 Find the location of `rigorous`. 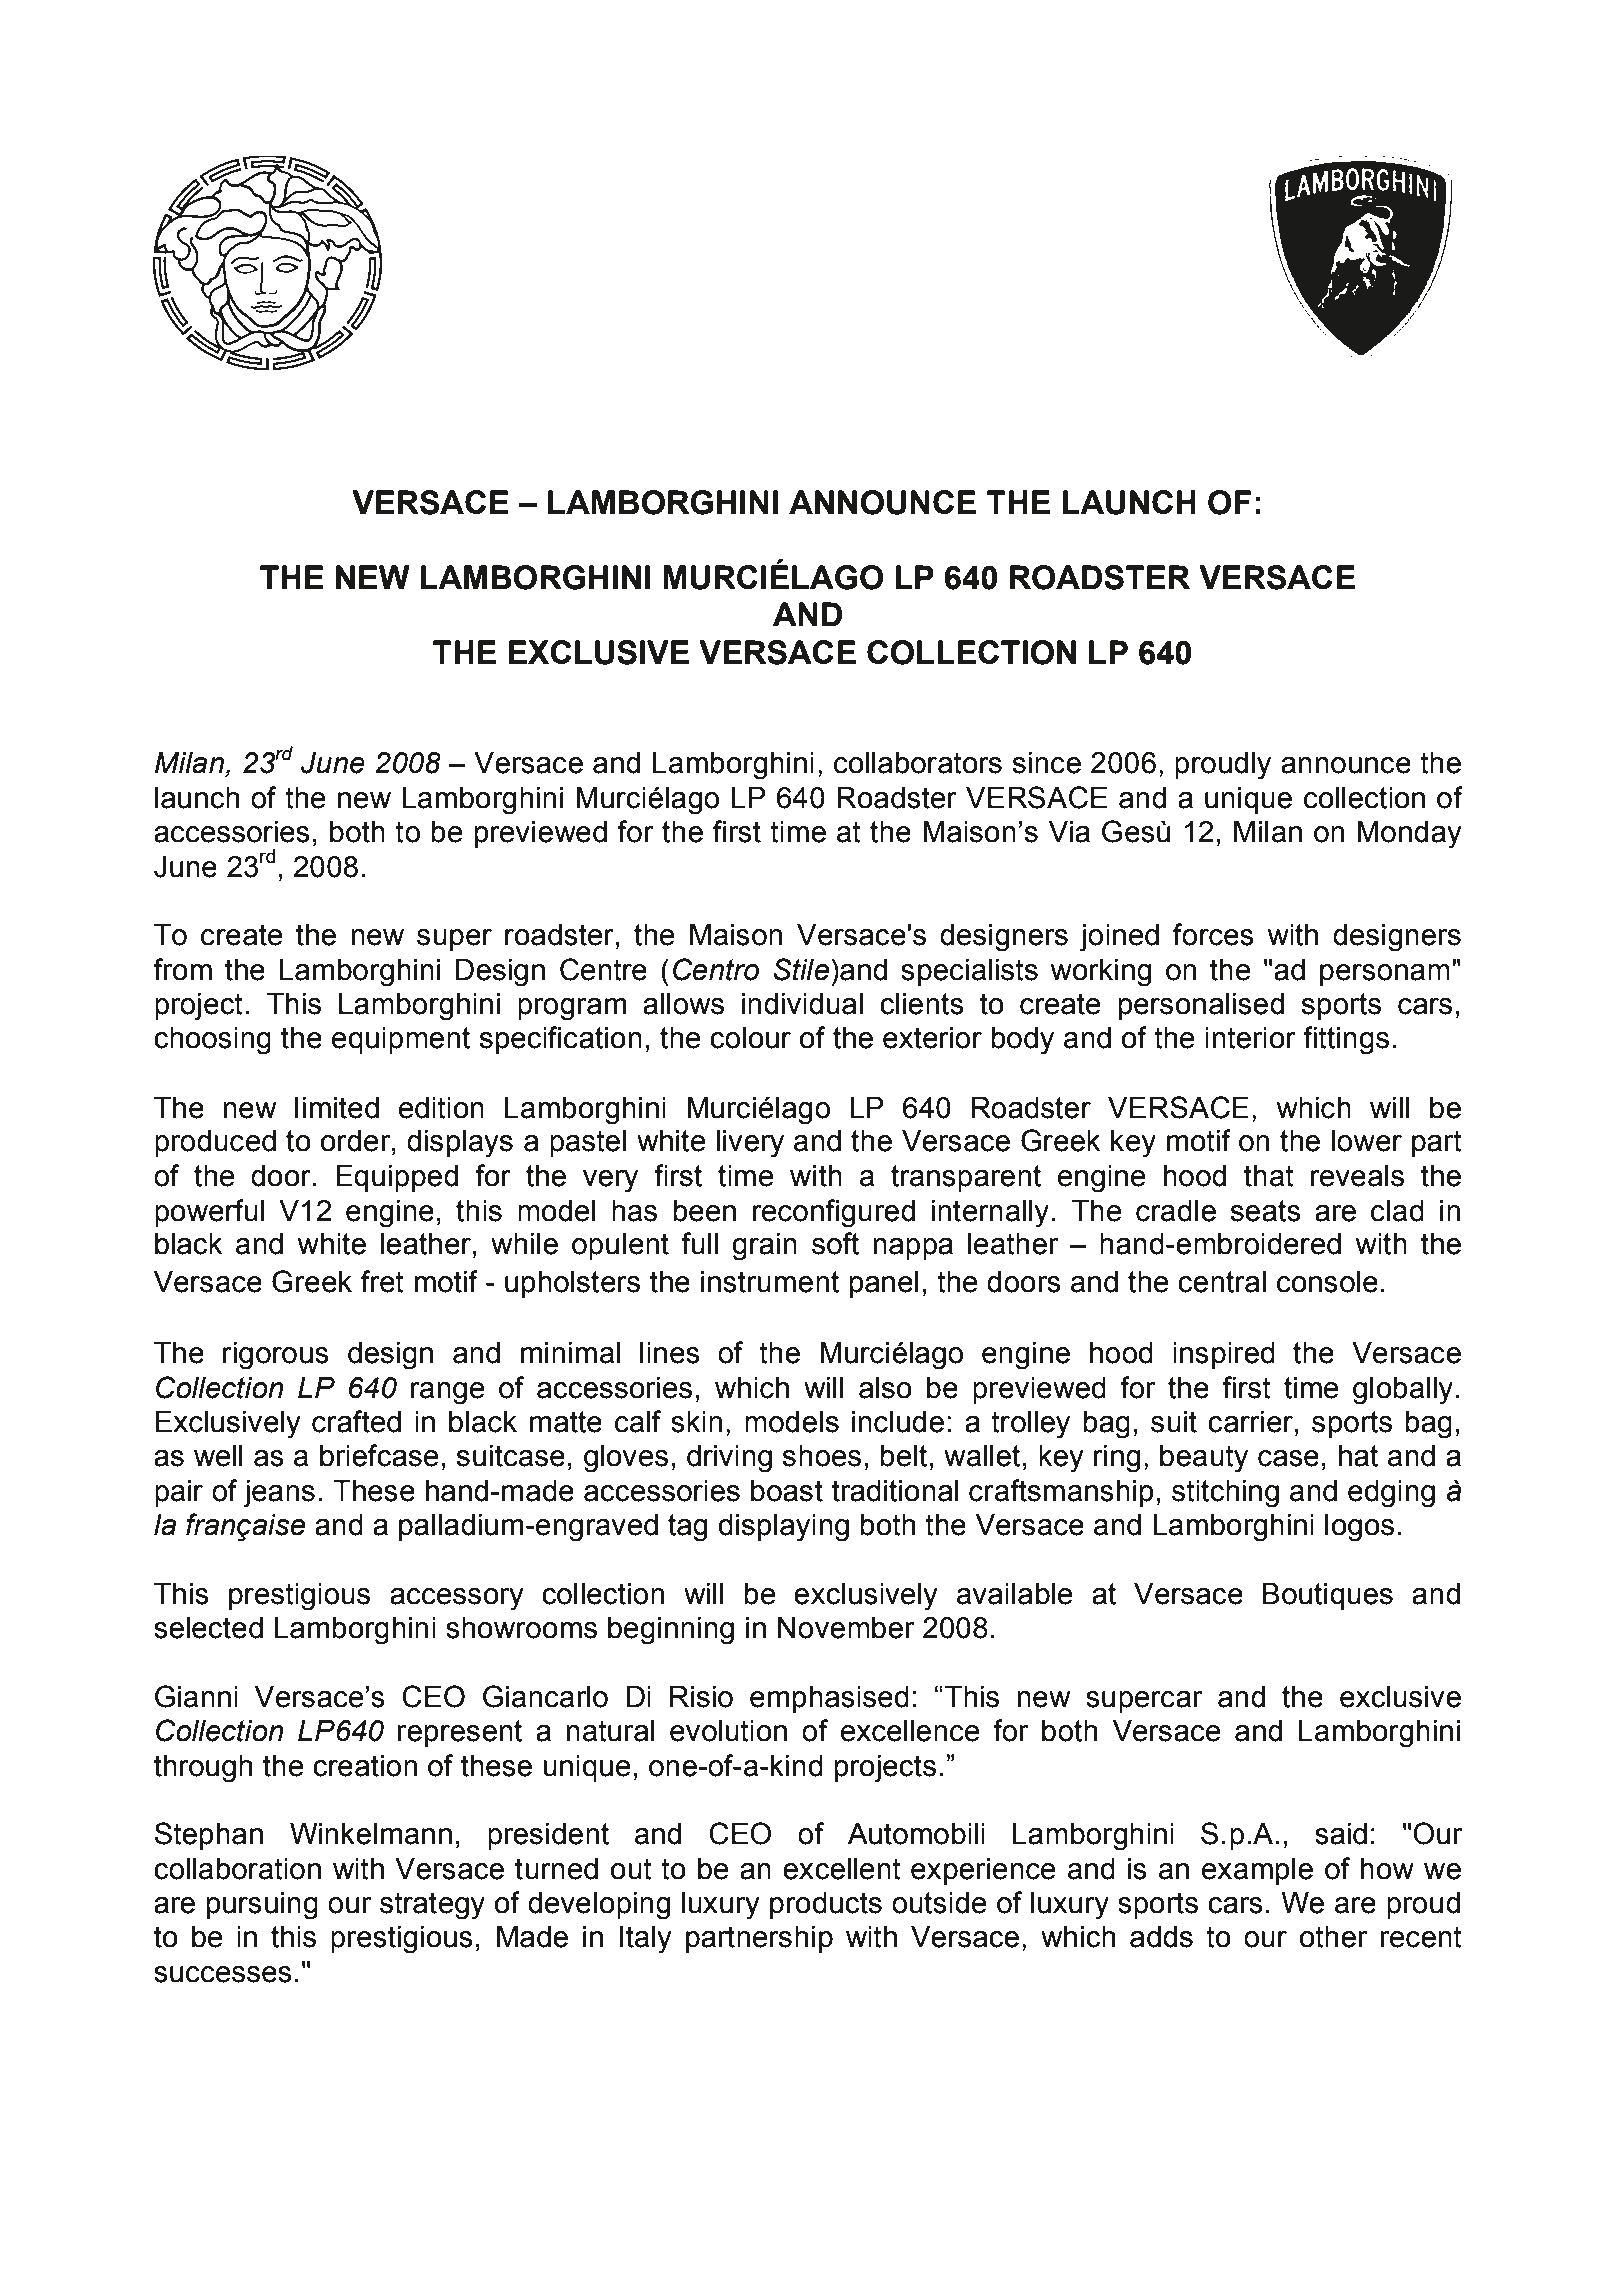

rigorous is located at coordinates (276, 1356).
